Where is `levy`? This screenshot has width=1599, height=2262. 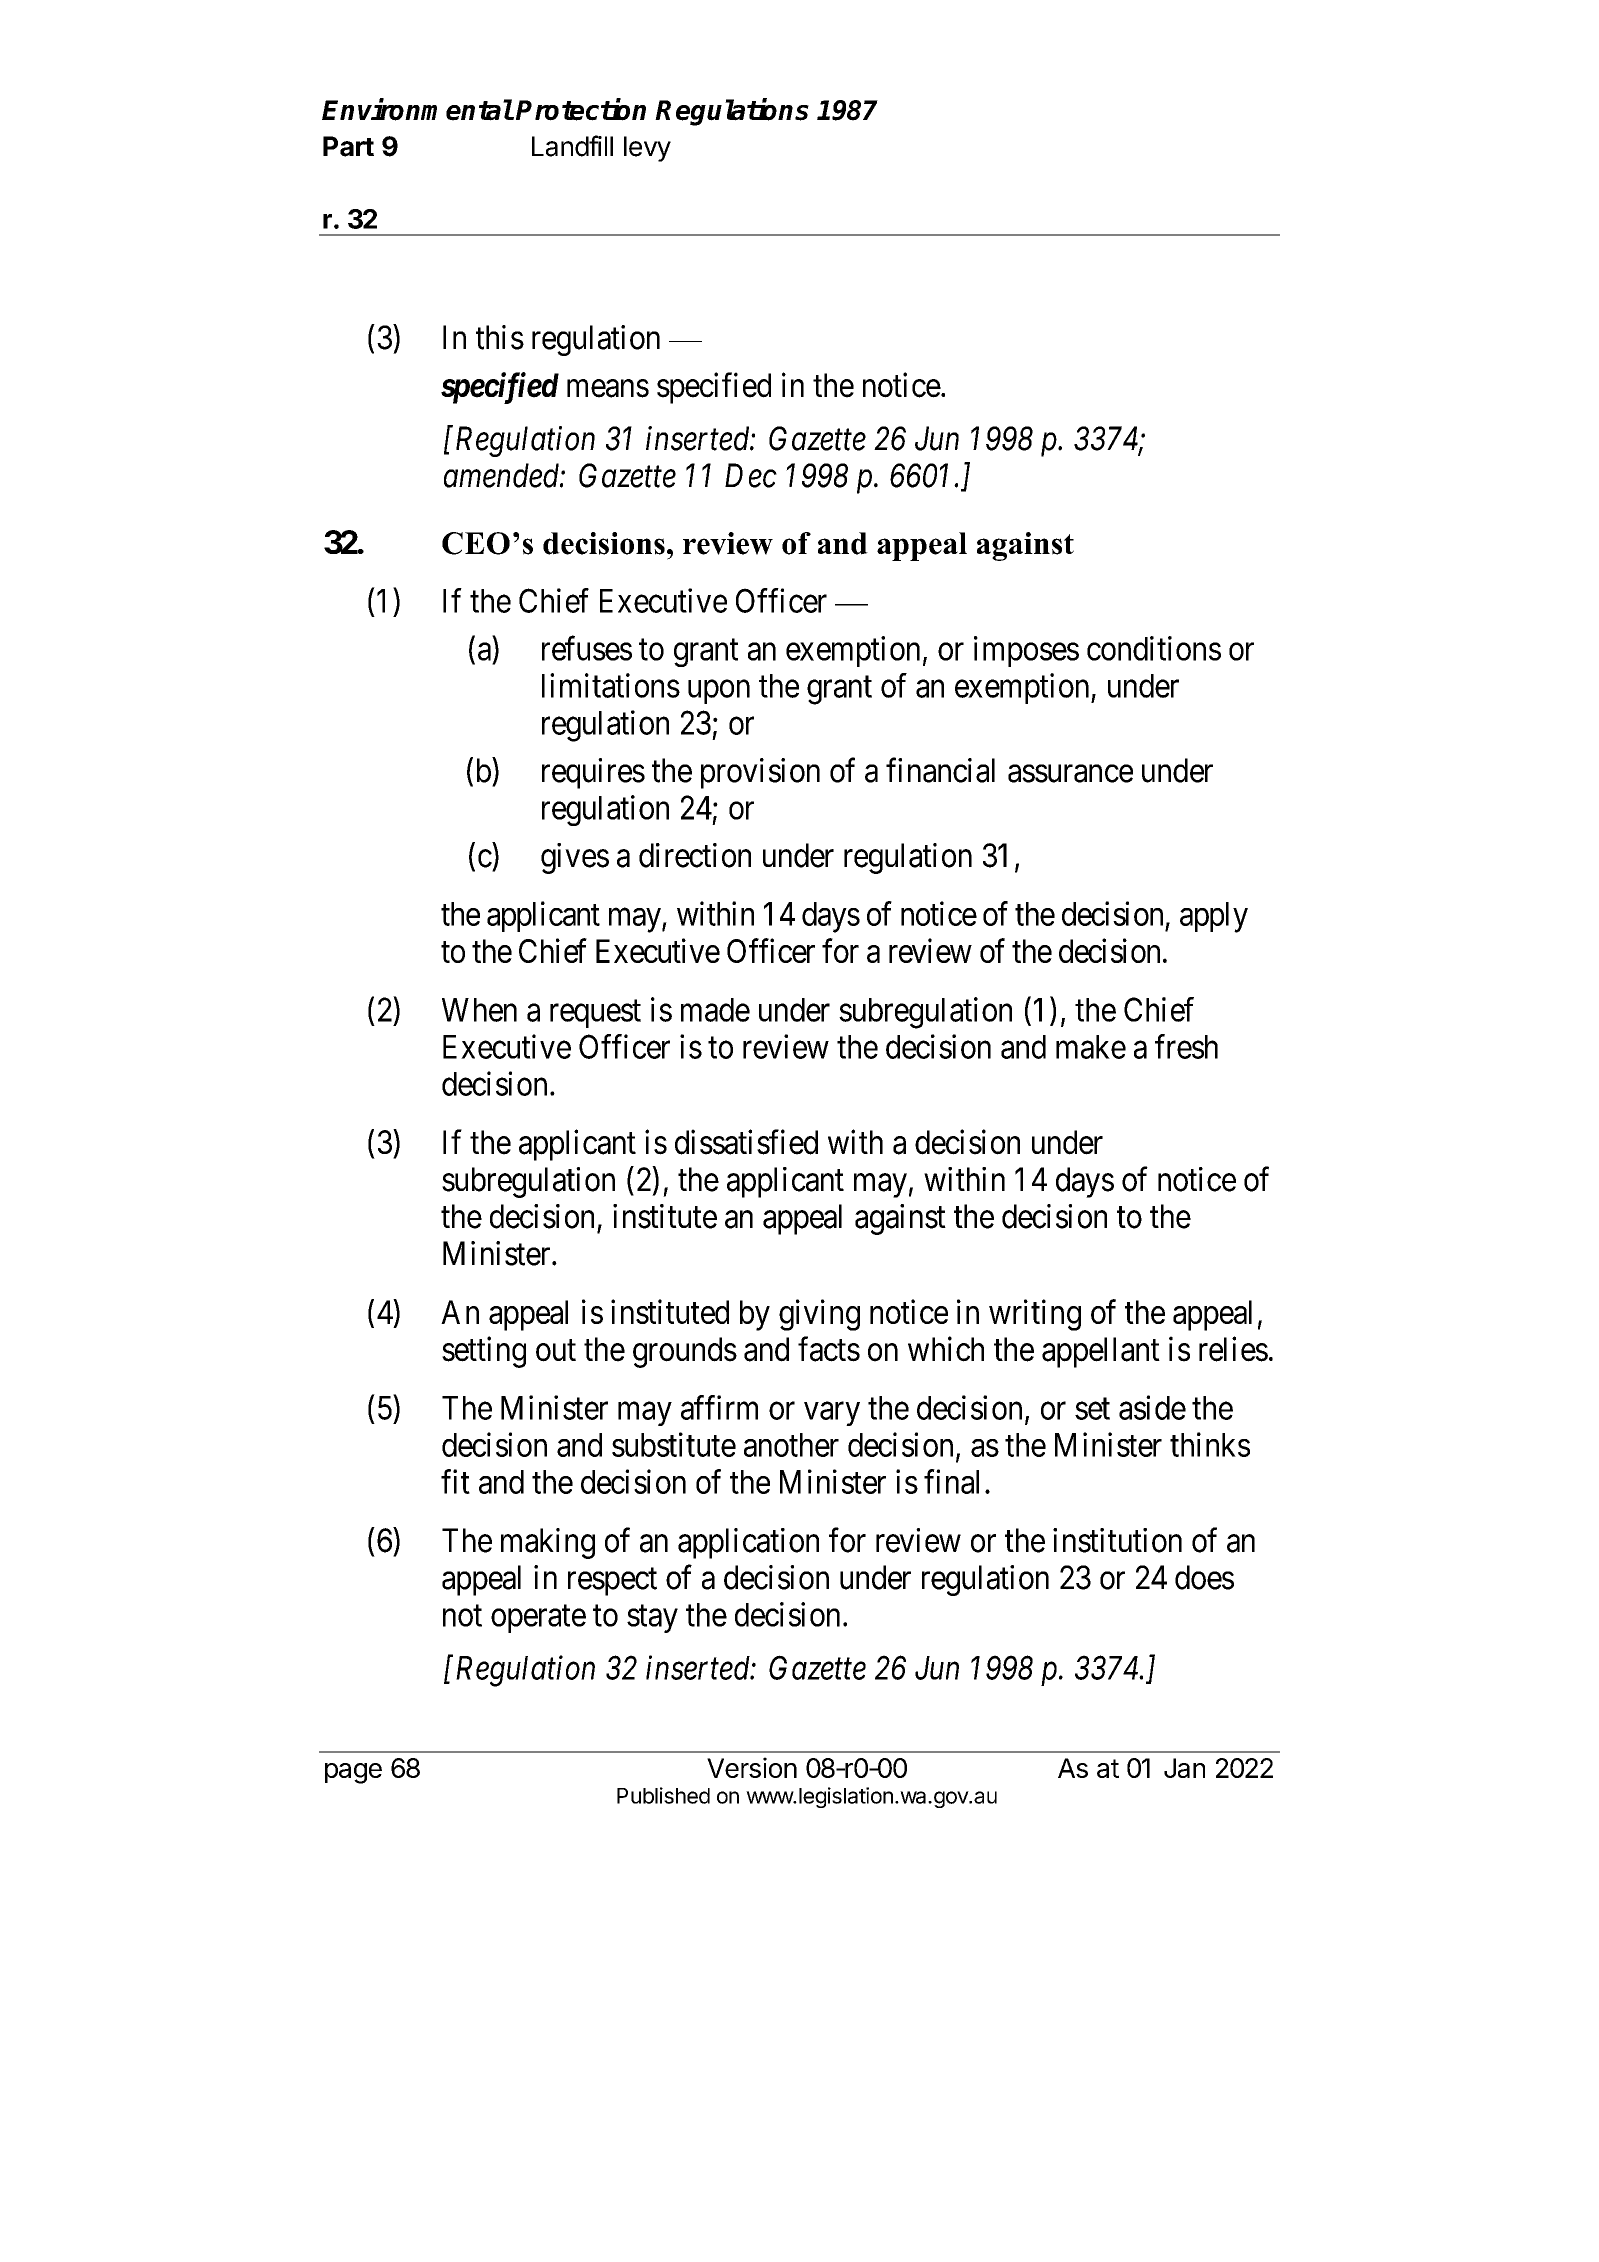
levy is located at coordinates (647, 149).
